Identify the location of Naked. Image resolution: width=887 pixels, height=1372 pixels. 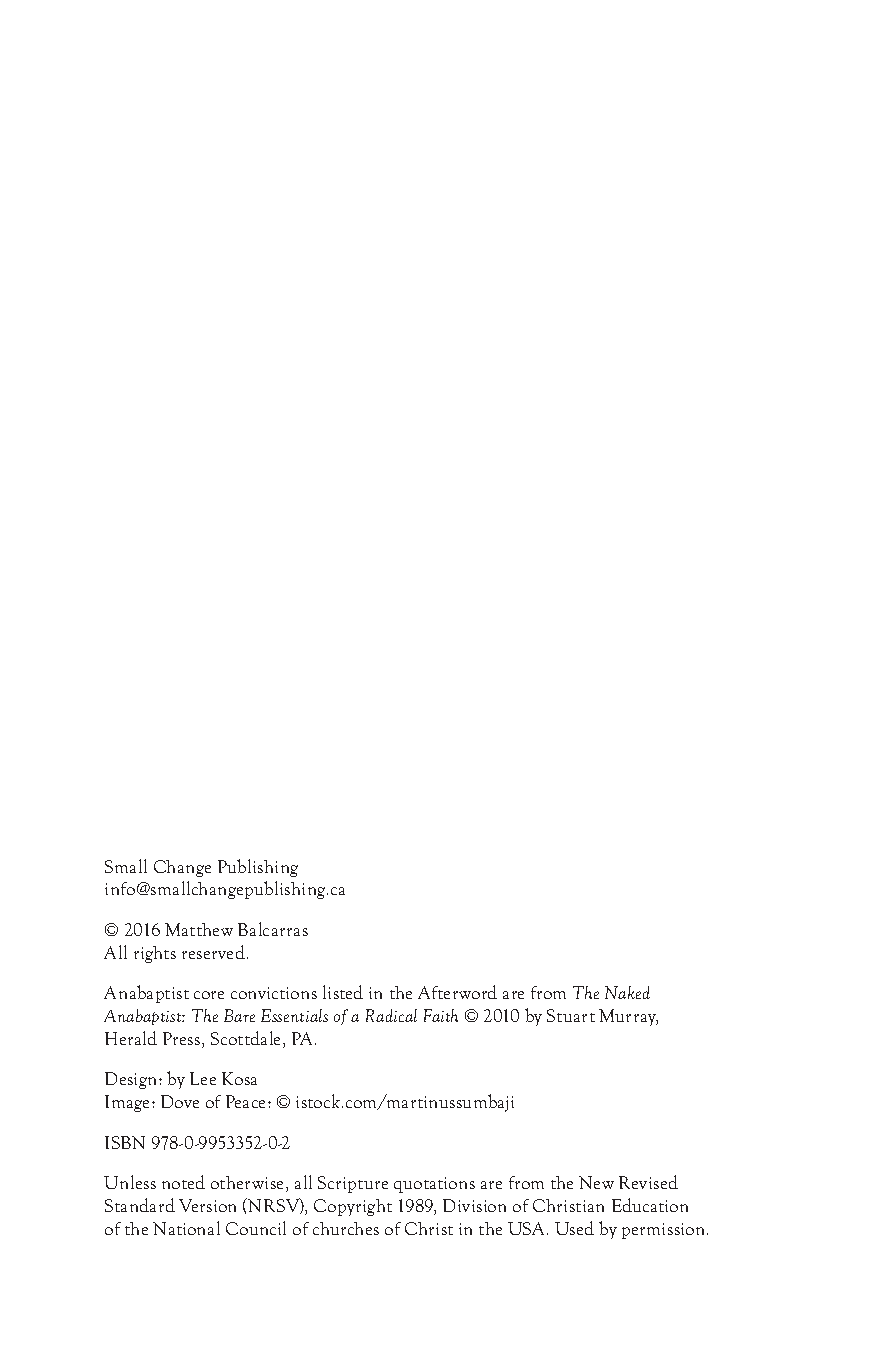
(627, 992).
